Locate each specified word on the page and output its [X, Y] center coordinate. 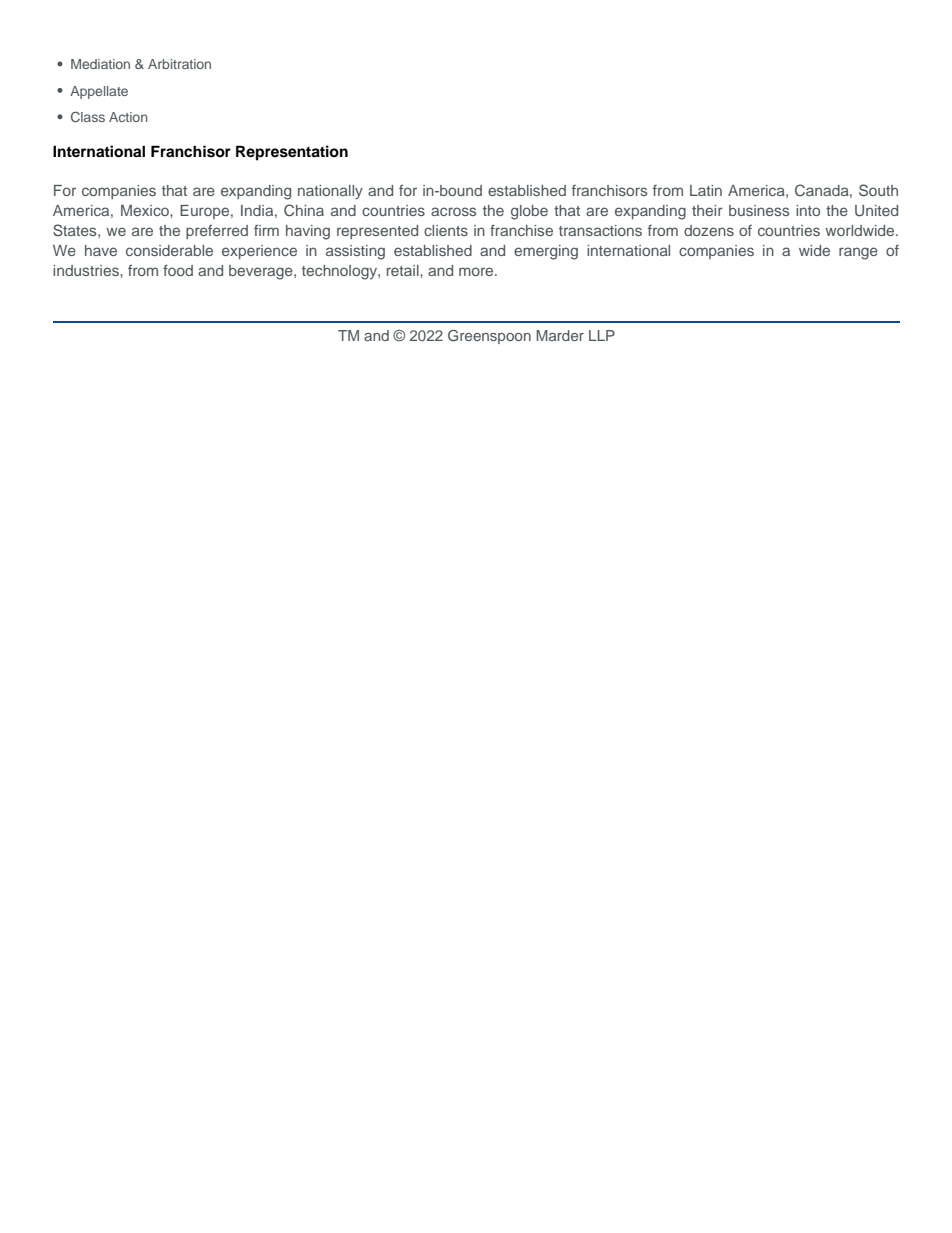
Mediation [100, 64]
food [178, 270]
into [808, 210]
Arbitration [179, 64]
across [453, 211]
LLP [602, 335]
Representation [292, 153]
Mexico [146, 210]
